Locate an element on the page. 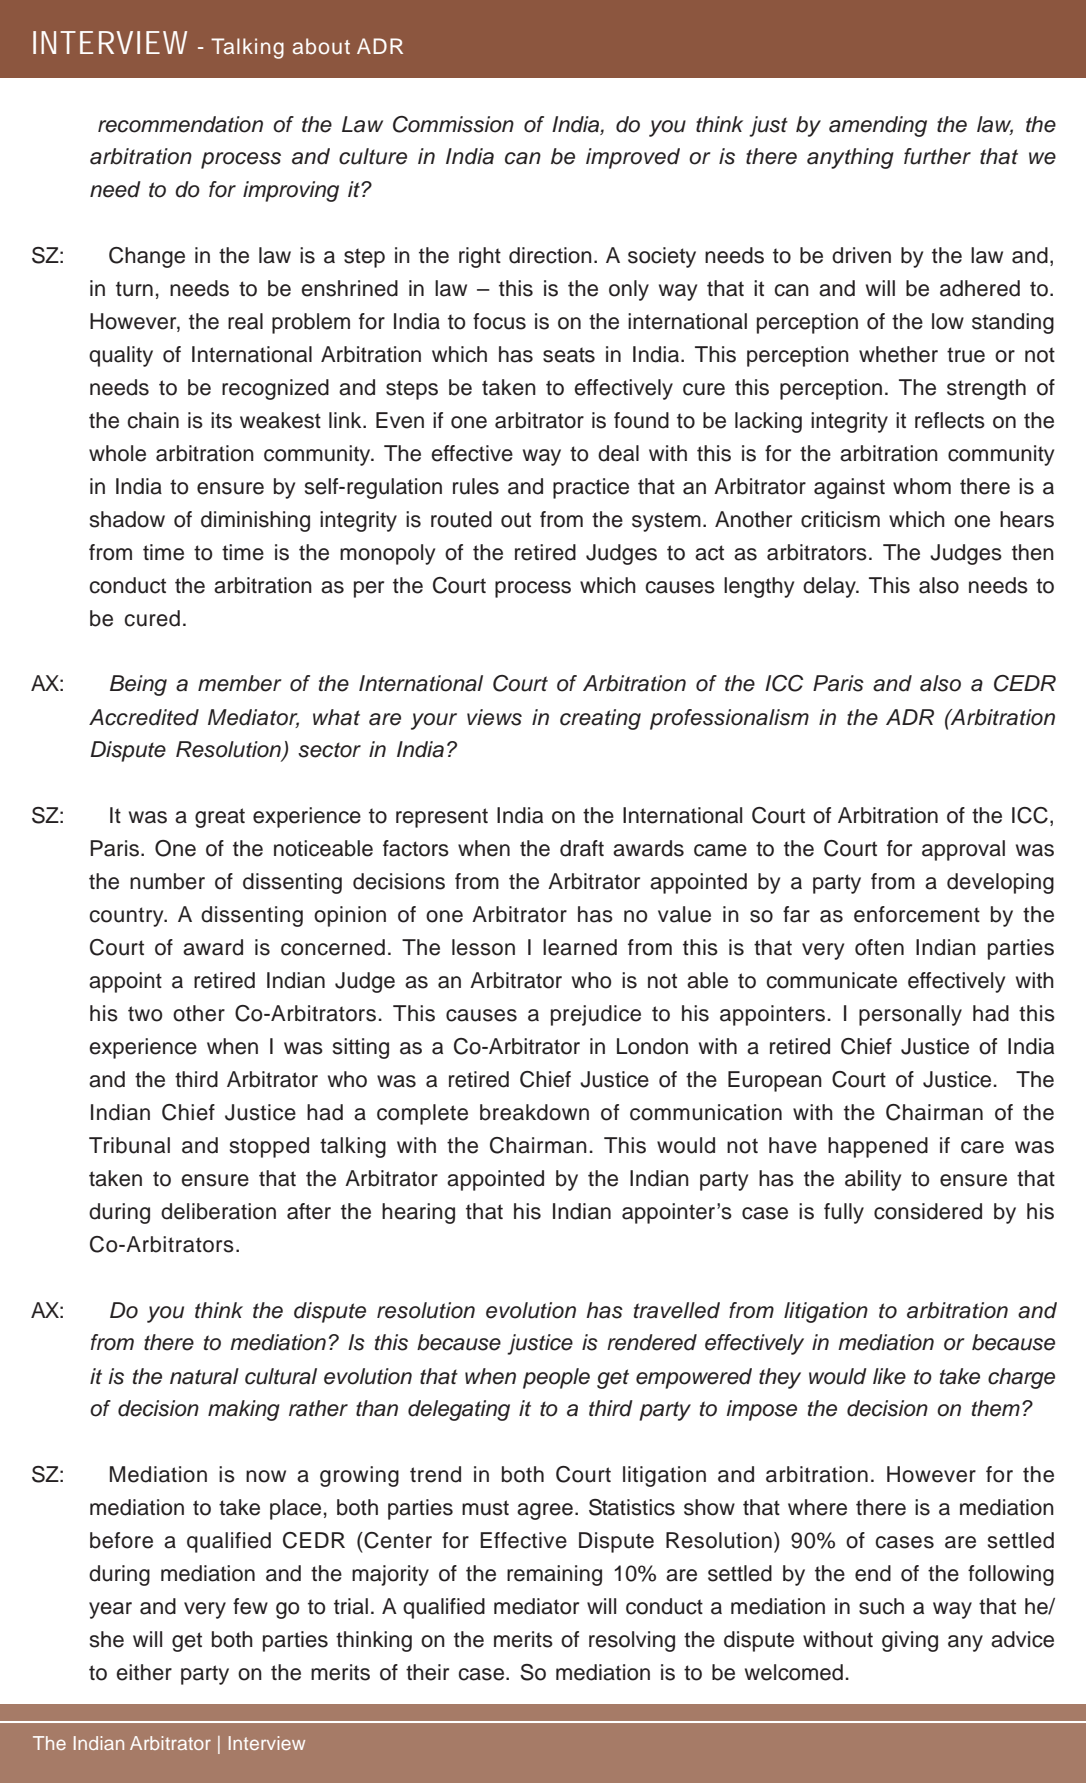  member is located at coordinates (240, 683).
